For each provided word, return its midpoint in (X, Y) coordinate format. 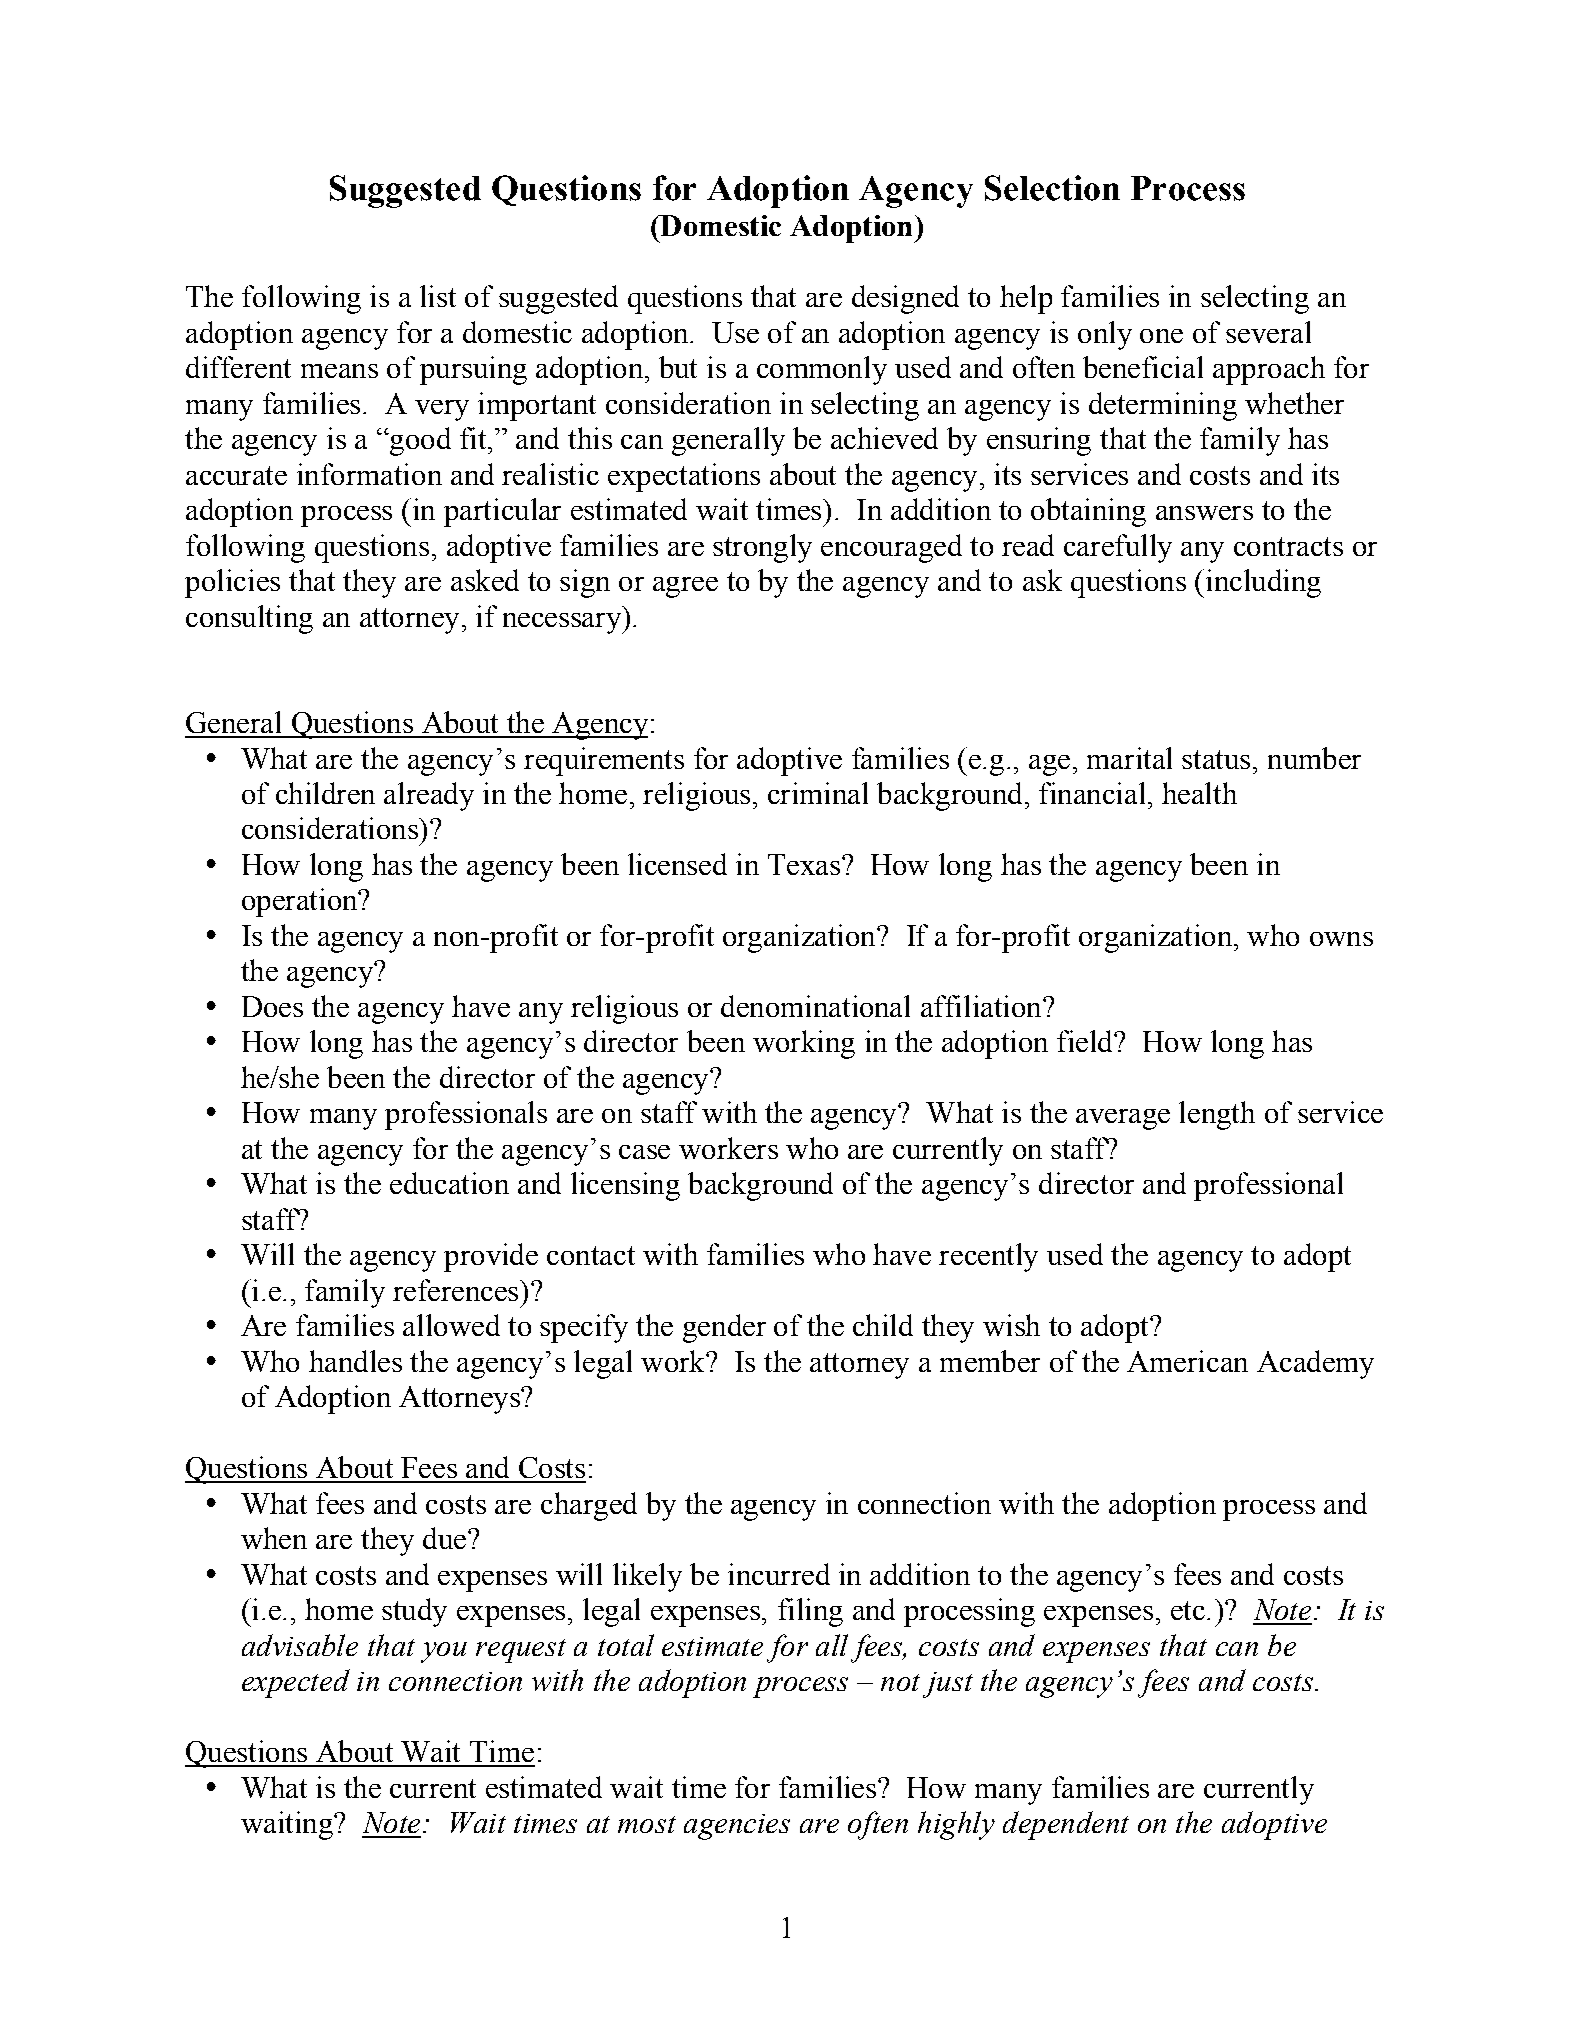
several (1268, 332)
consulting (249, 619)
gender (724, 1328)
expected (296, 1683)
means (339, 371)
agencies (737, 1827)
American (1187, 1361)
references (457, 1290)
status (1216, 759)
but (678, 367)
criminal (818, 793)
